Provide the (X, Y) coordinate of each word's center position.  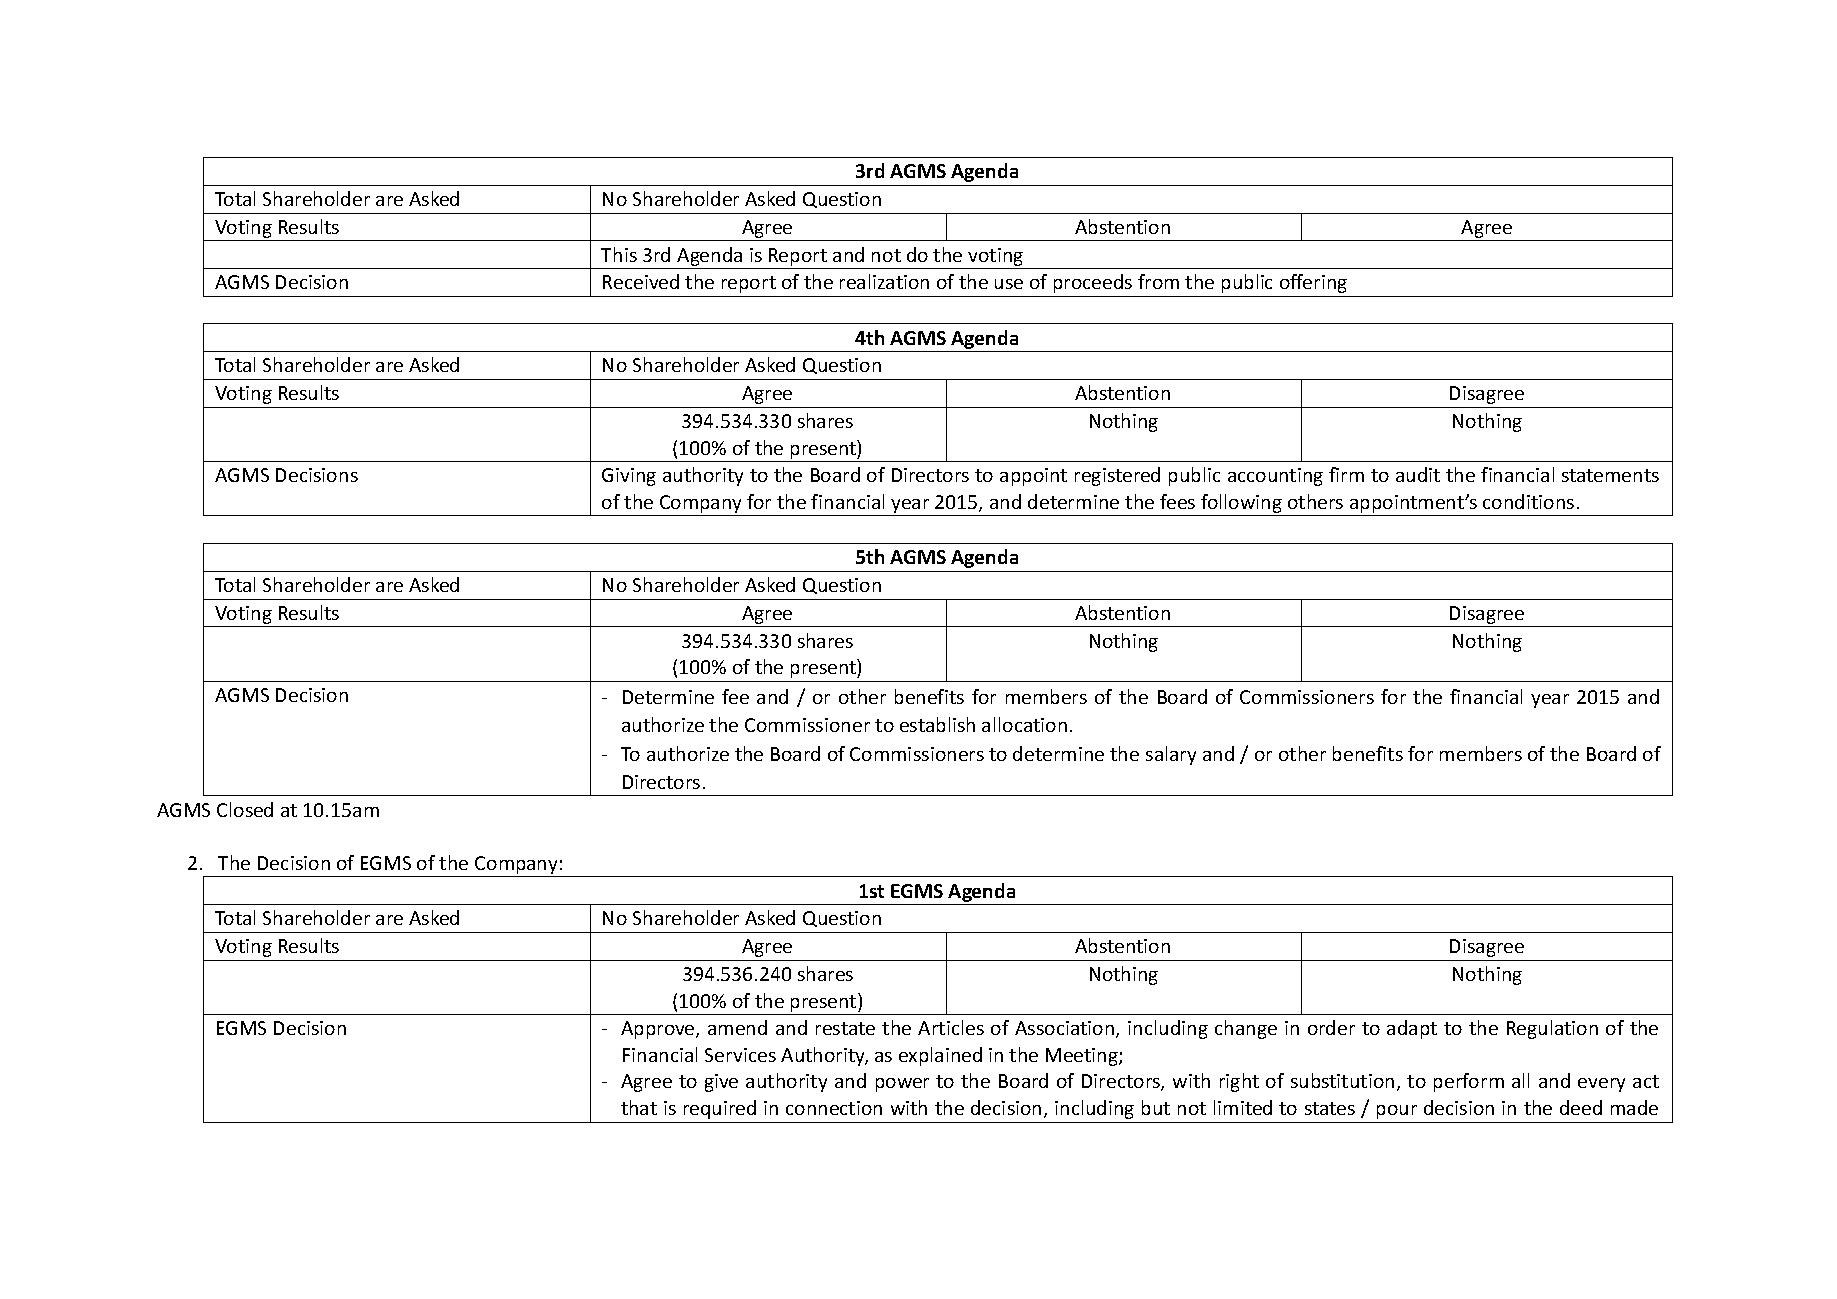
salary (1171, 755)
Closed (245, 809)
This (619, 254)
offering (1313, 283)
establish (937, 724)
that (639, 1107)
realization (884, 281)
